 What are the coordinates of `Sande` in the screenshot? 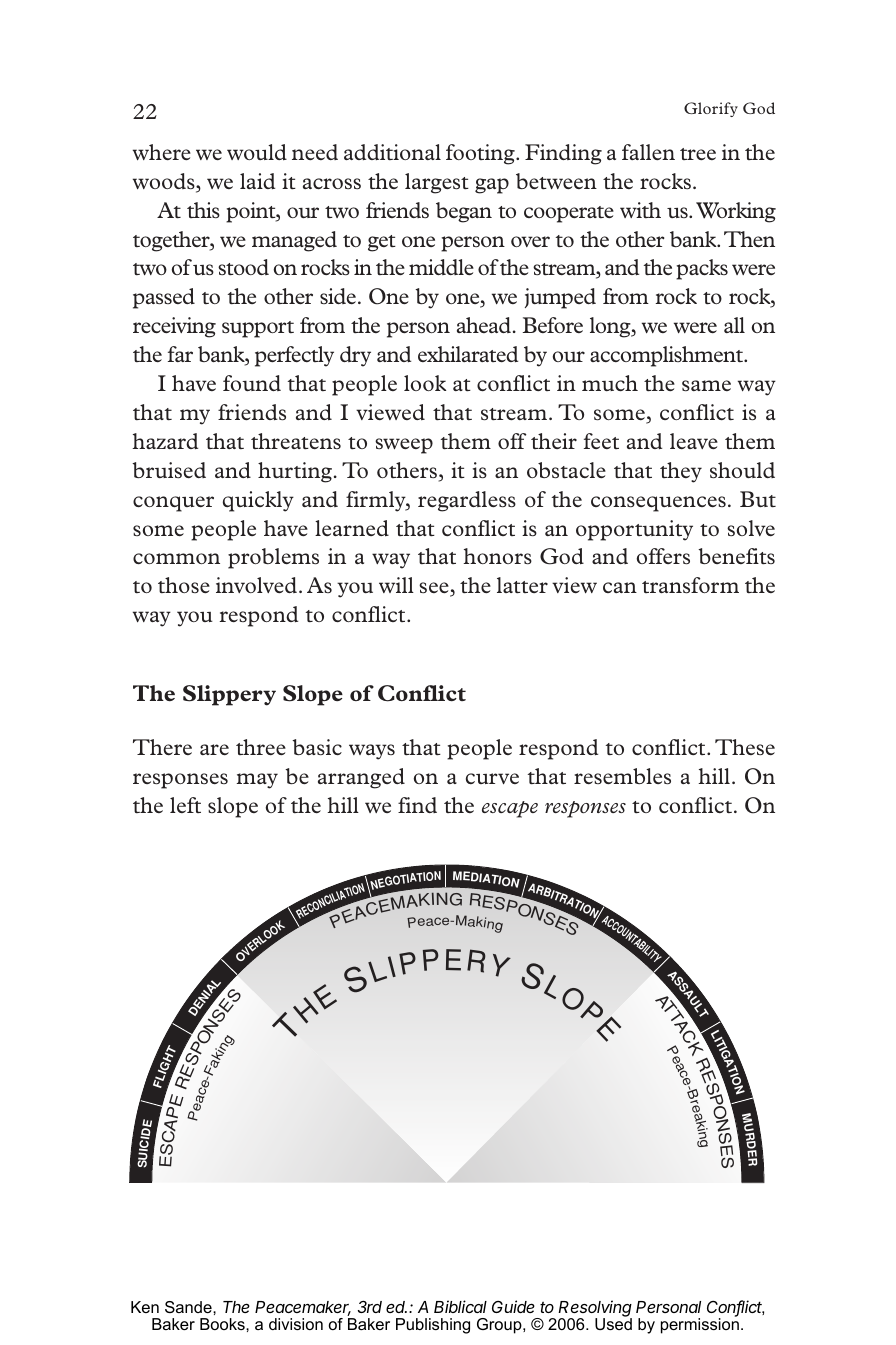 It's located at (189, 1307).
